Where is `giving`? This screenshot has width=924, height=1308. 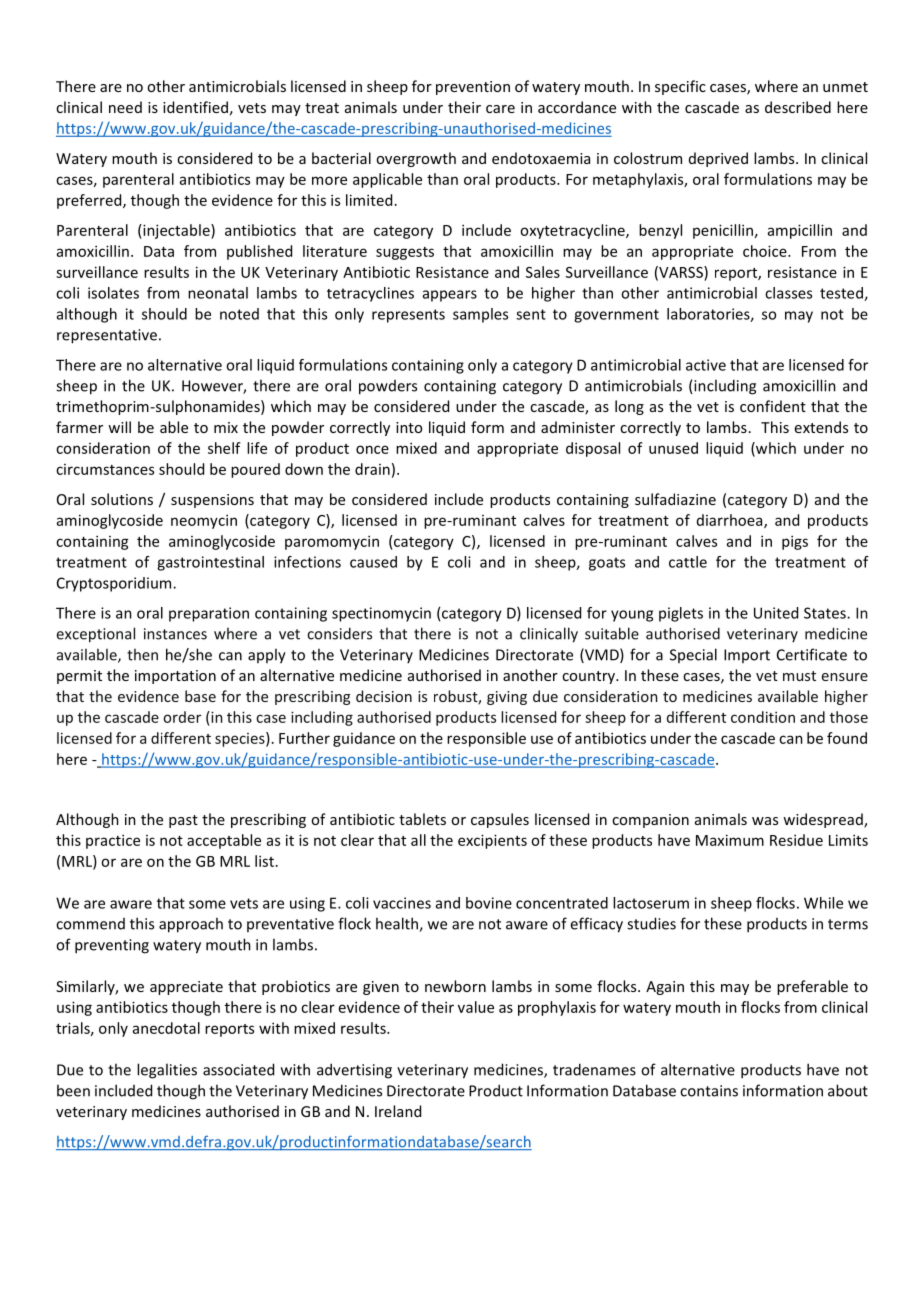
giving is located at coordinates (507, 698).
